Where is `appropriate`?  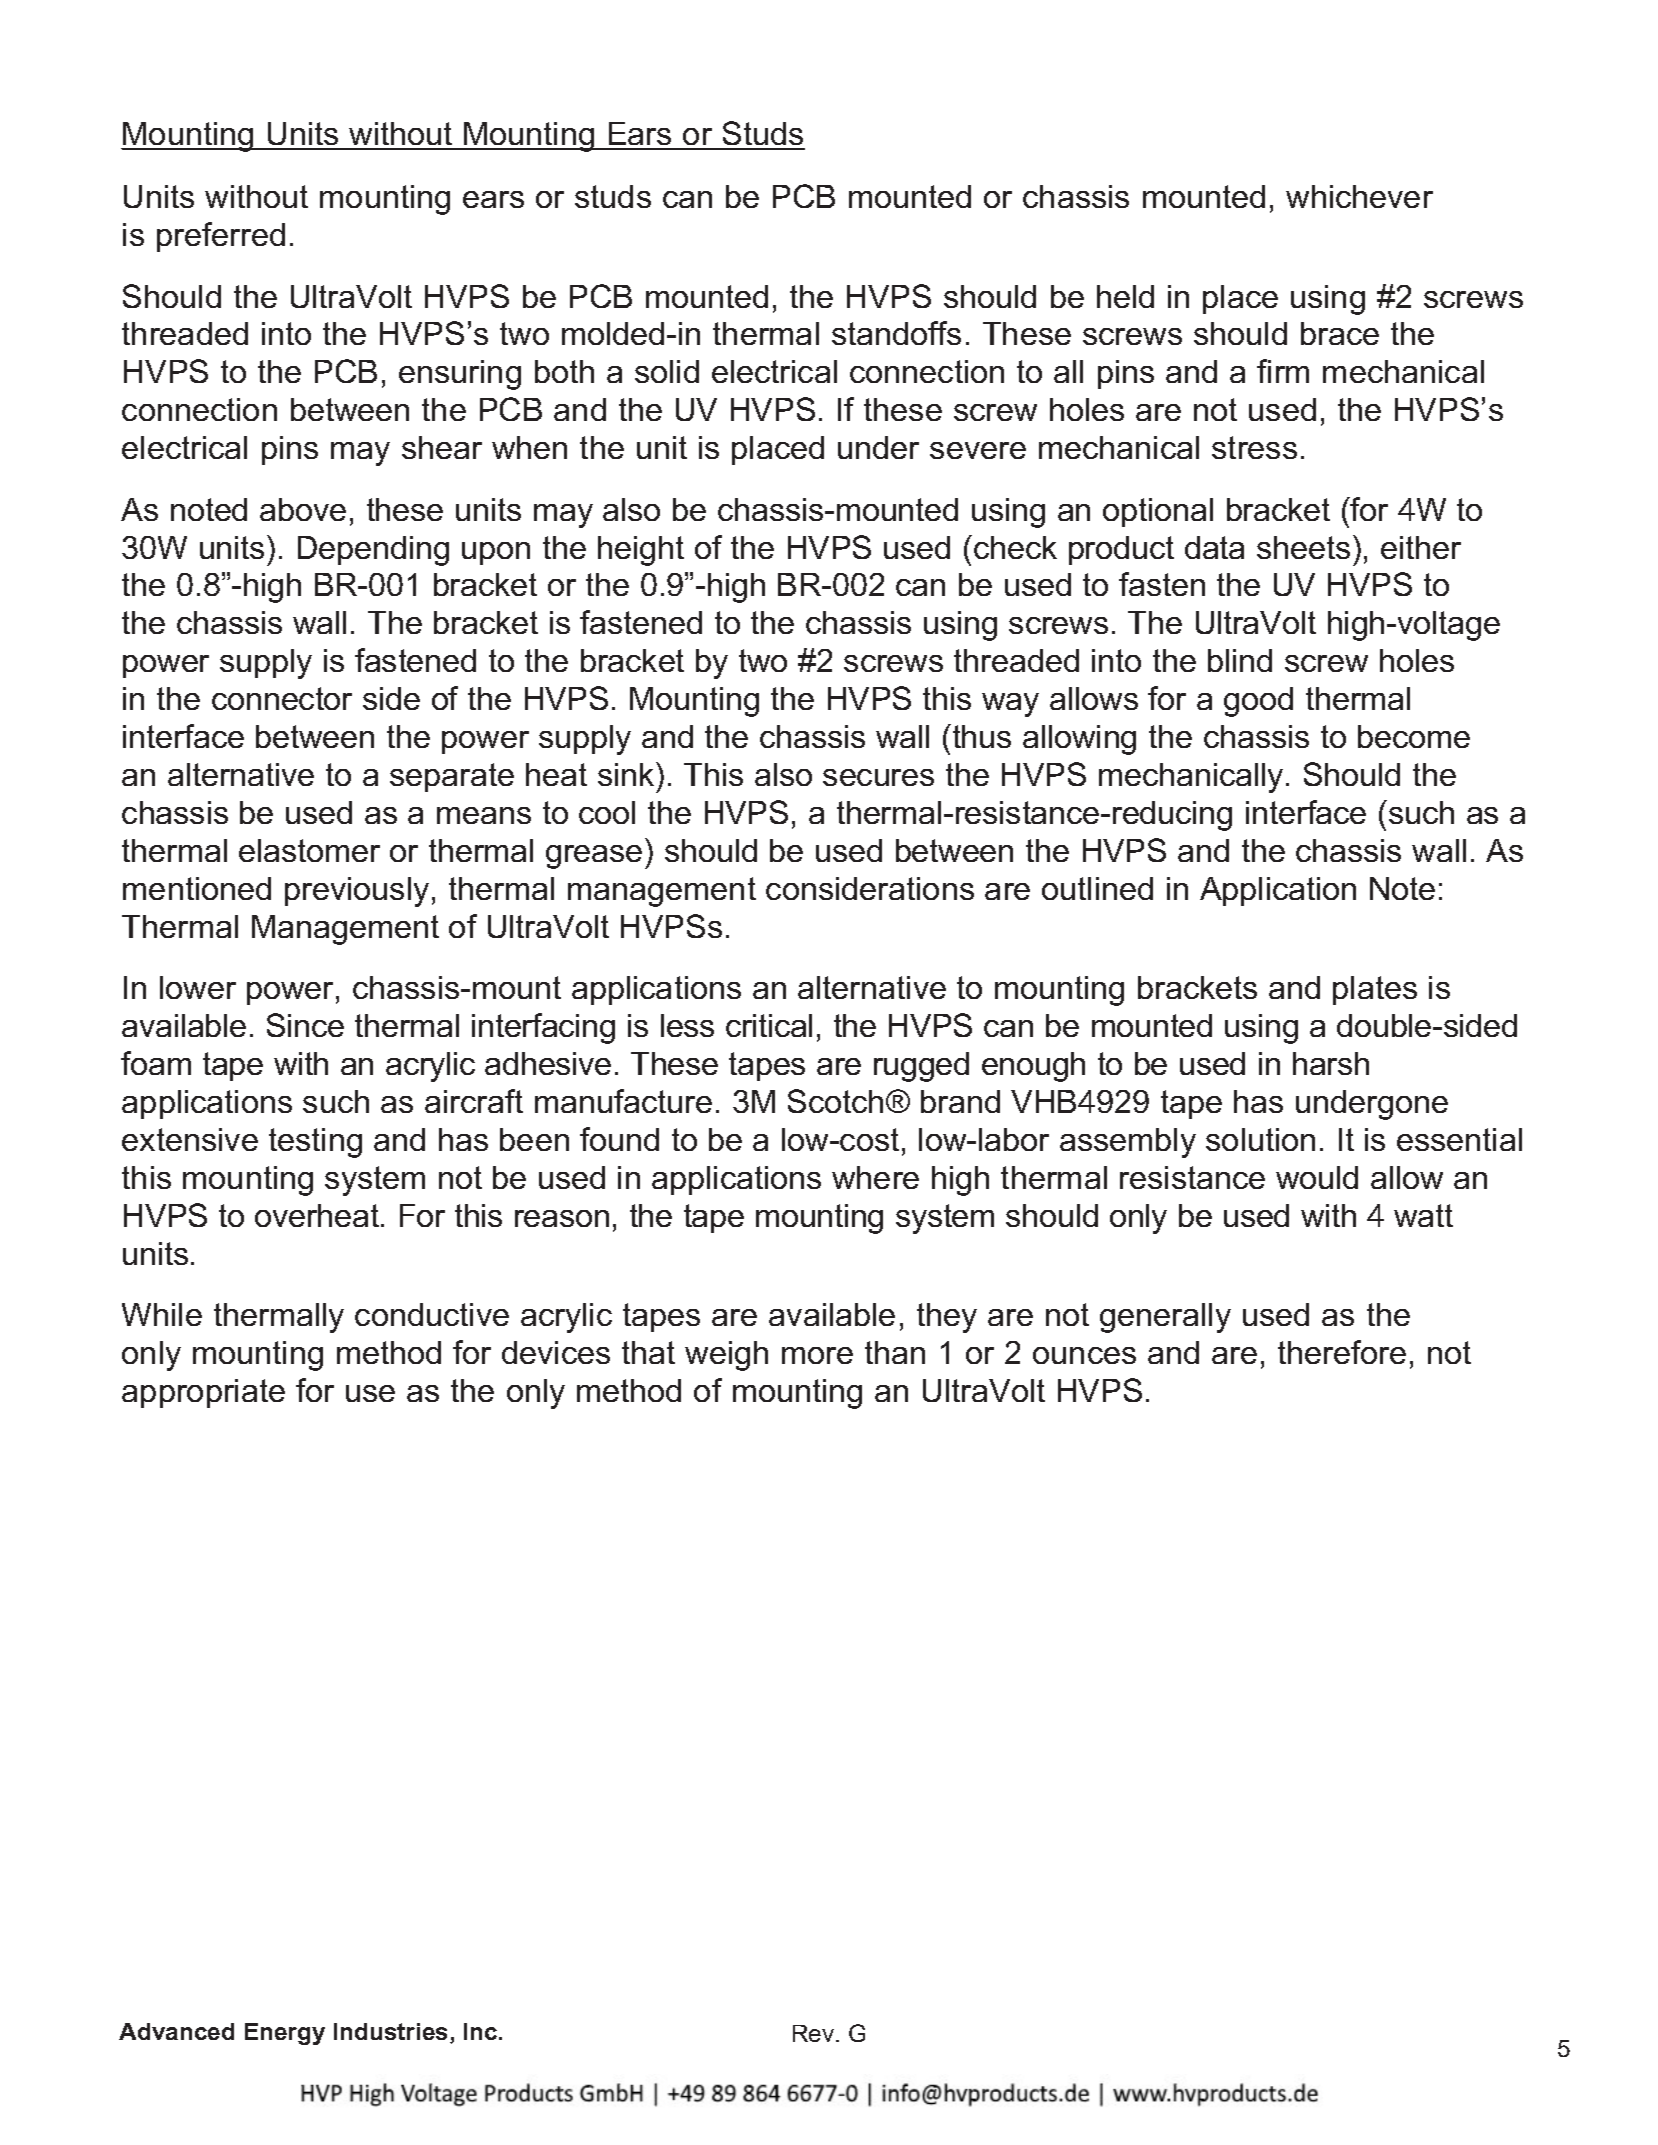 appropriate is located at coordinates (203, 1393).
